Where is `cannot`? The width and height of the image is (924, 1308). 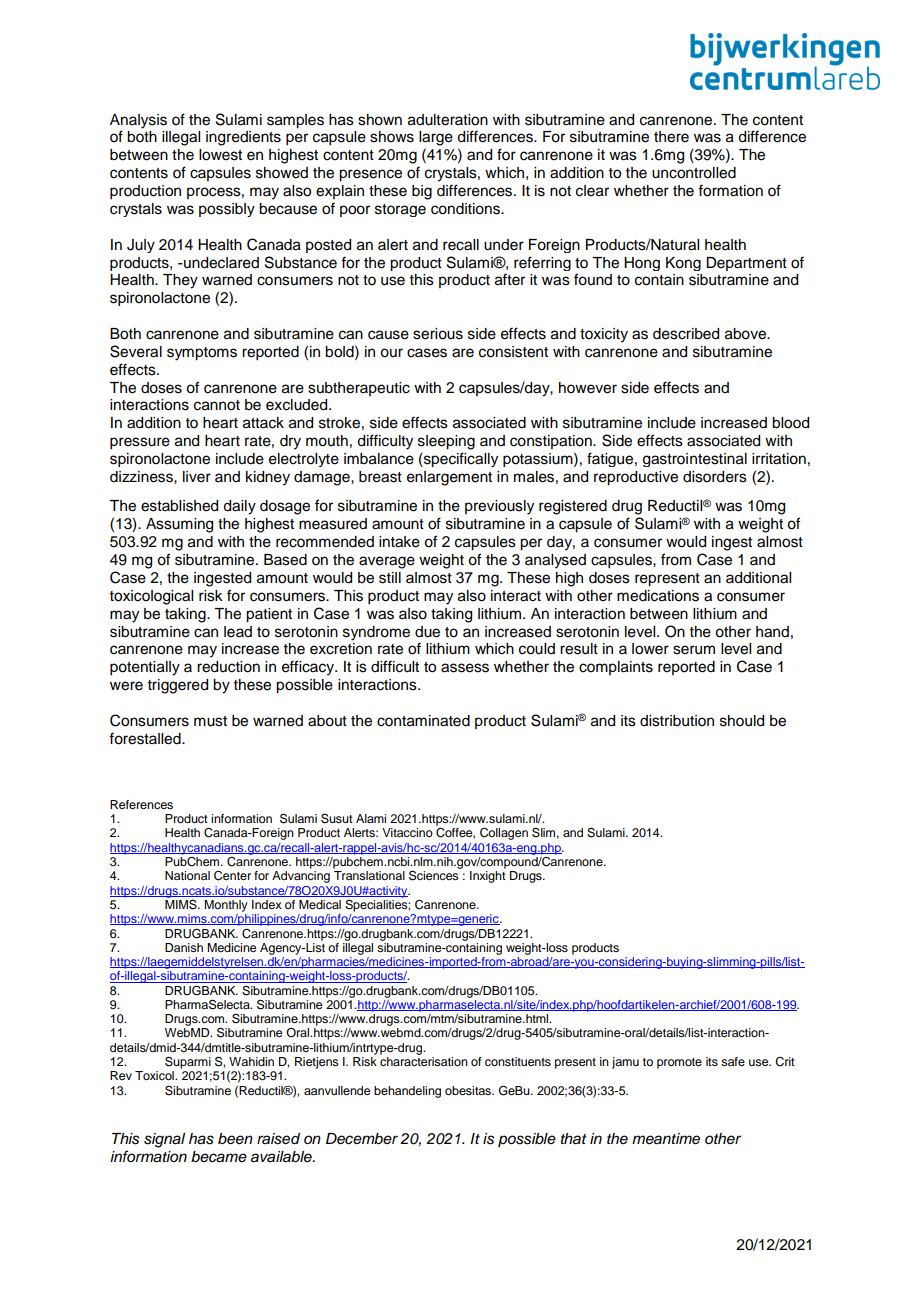
cannot is located at coordinates (217, 405).
